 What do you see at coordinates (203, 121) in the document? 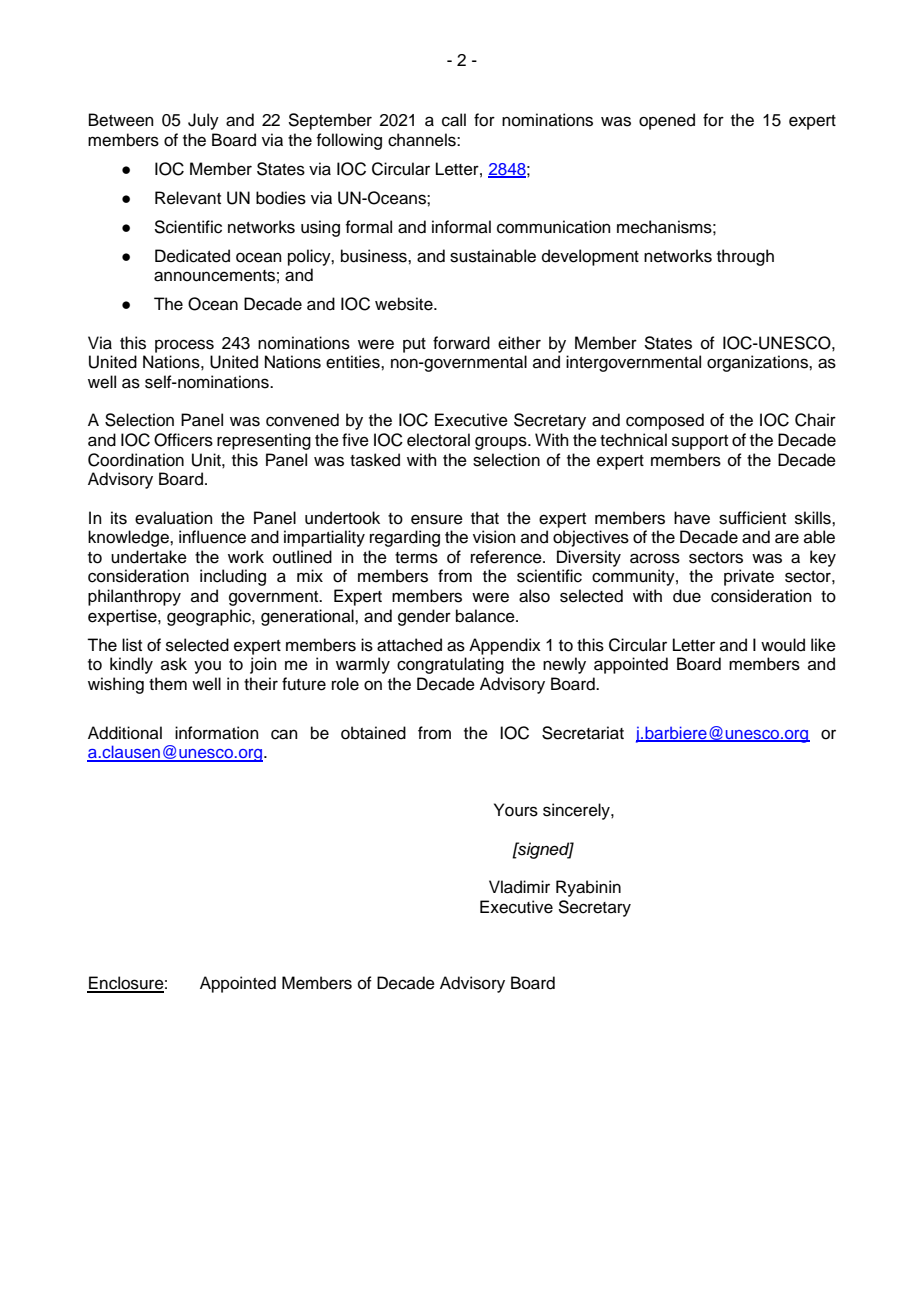
I see `July` at bounding box center [203, 121].
